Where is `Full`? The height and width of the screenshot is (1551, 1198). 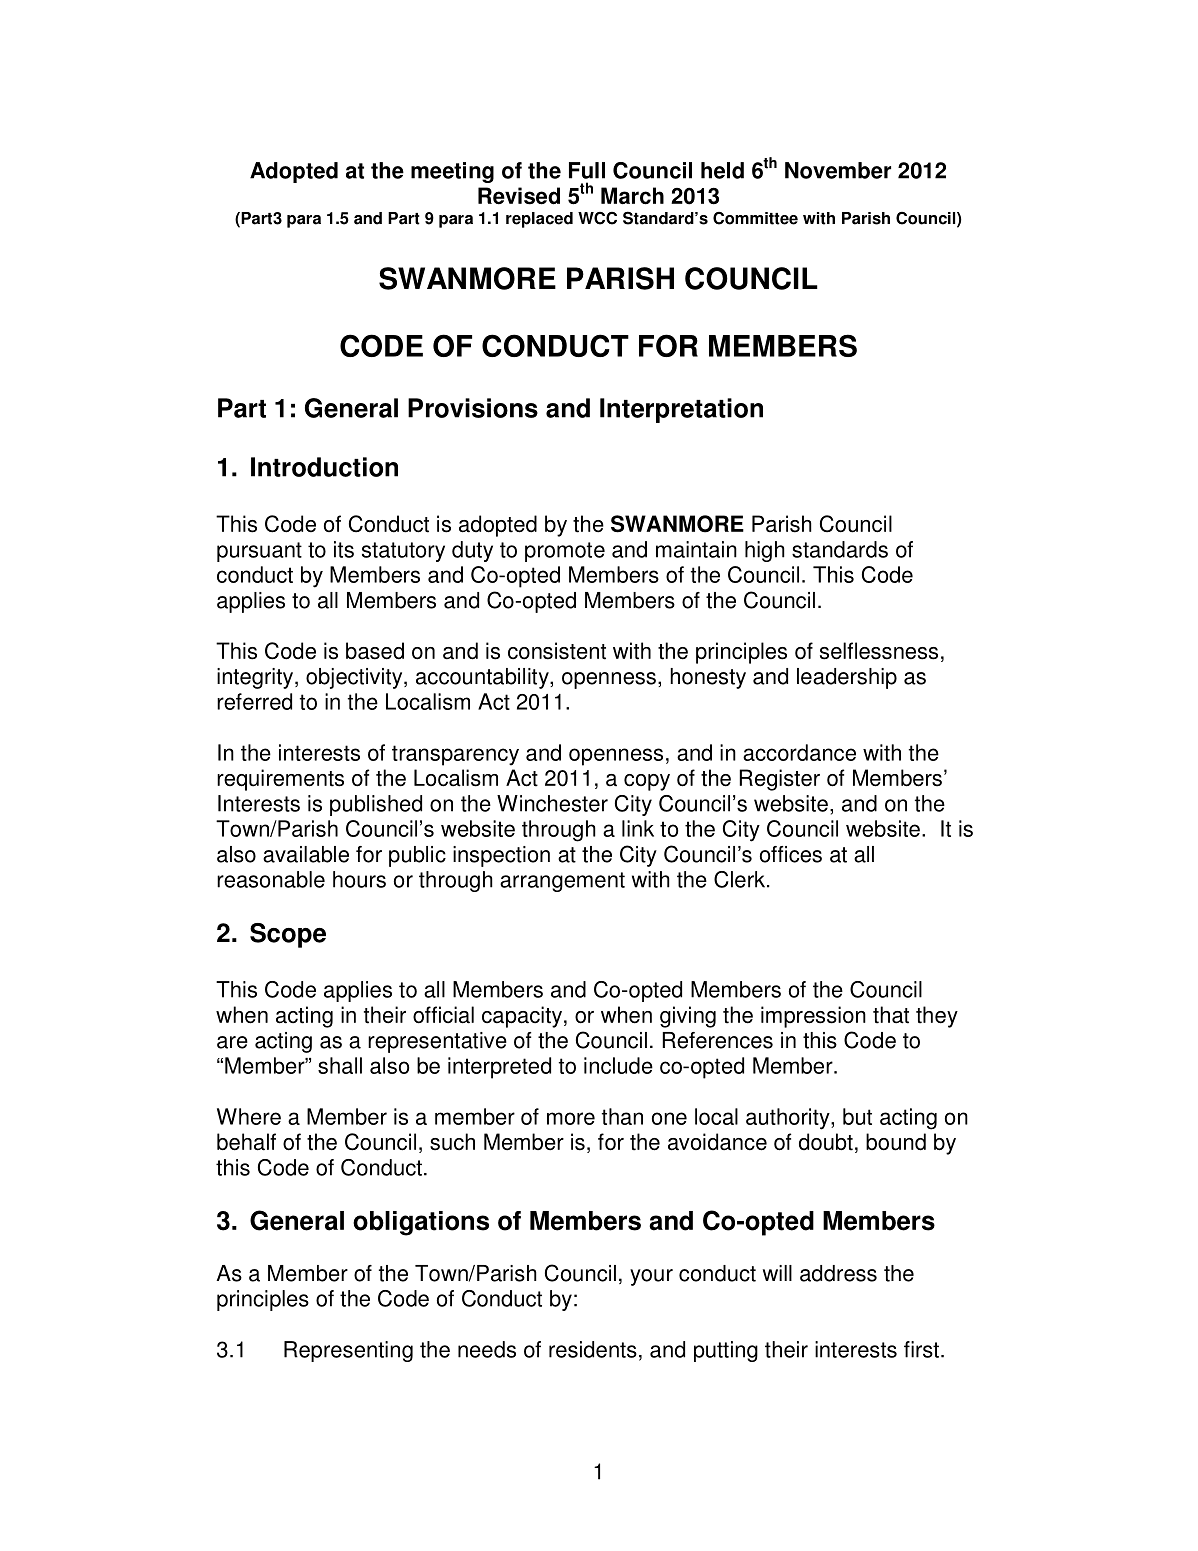 Full is located at coordinates (587, 170).
